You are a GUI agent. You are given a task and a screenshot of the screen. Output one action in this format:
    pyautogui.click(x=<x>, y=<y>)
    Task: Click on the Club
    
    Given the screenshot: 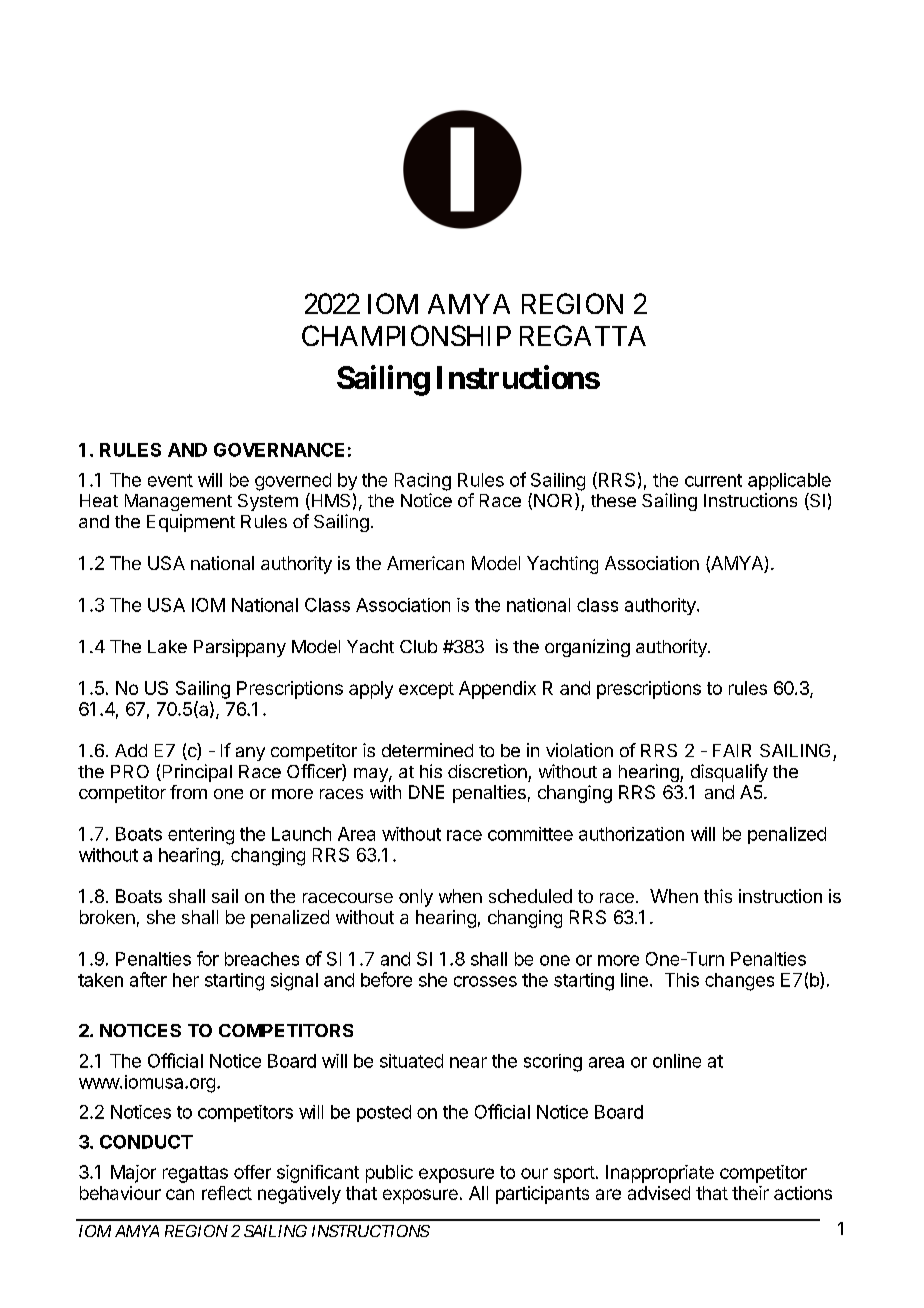 What is the action you would take?
    pyautogui.click(x=418, y=646)
